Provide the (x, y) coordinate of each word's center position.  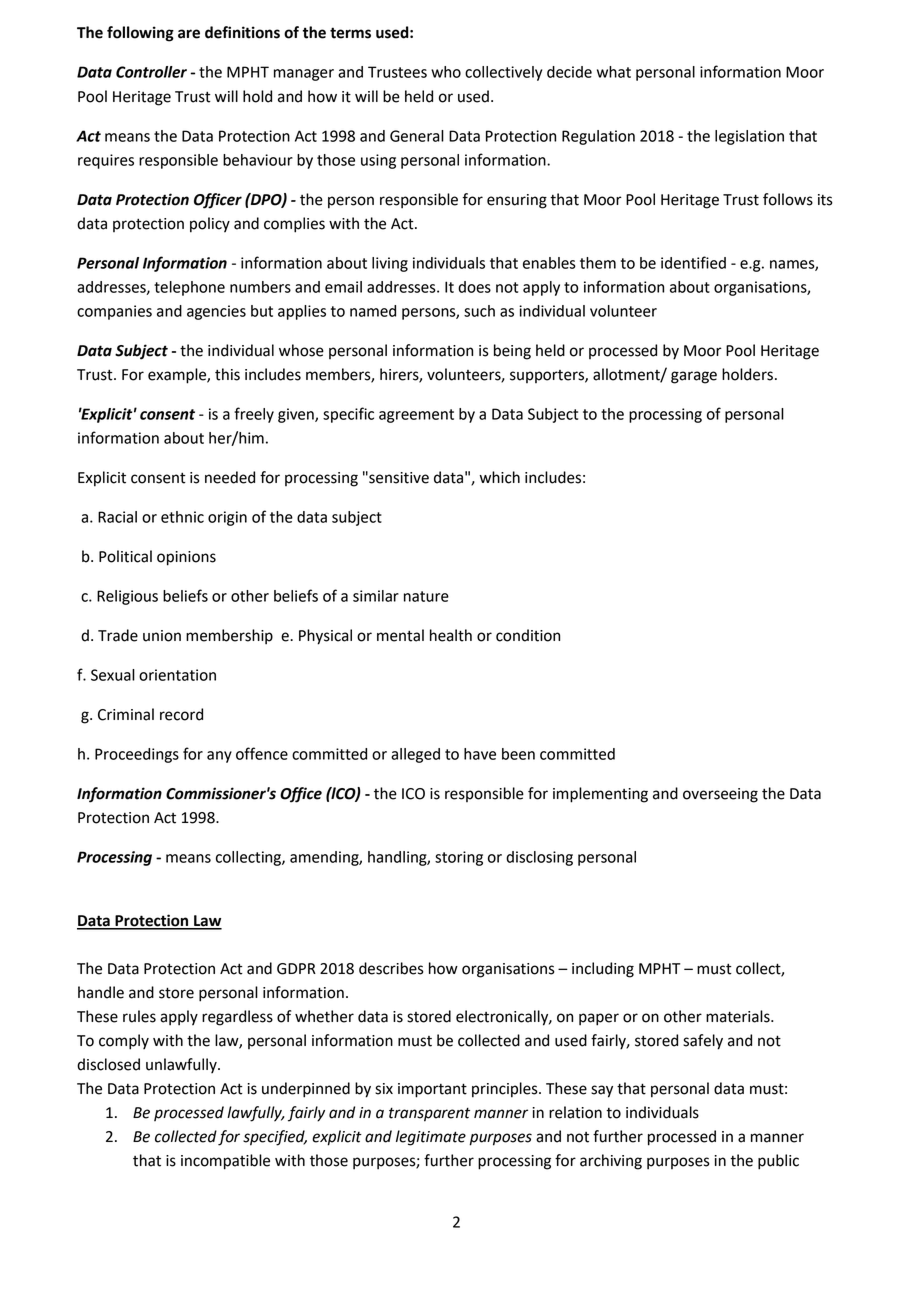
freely (254, 415)
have (480, 754)
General (417, 136)
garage (694, 377)
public (778, 1162)
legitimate (431, 1138)
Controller (151, 72)
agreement (416, 416)
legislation (749, 137)
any (219, 757)
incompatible (225, 1162)
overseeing (720, 795)
